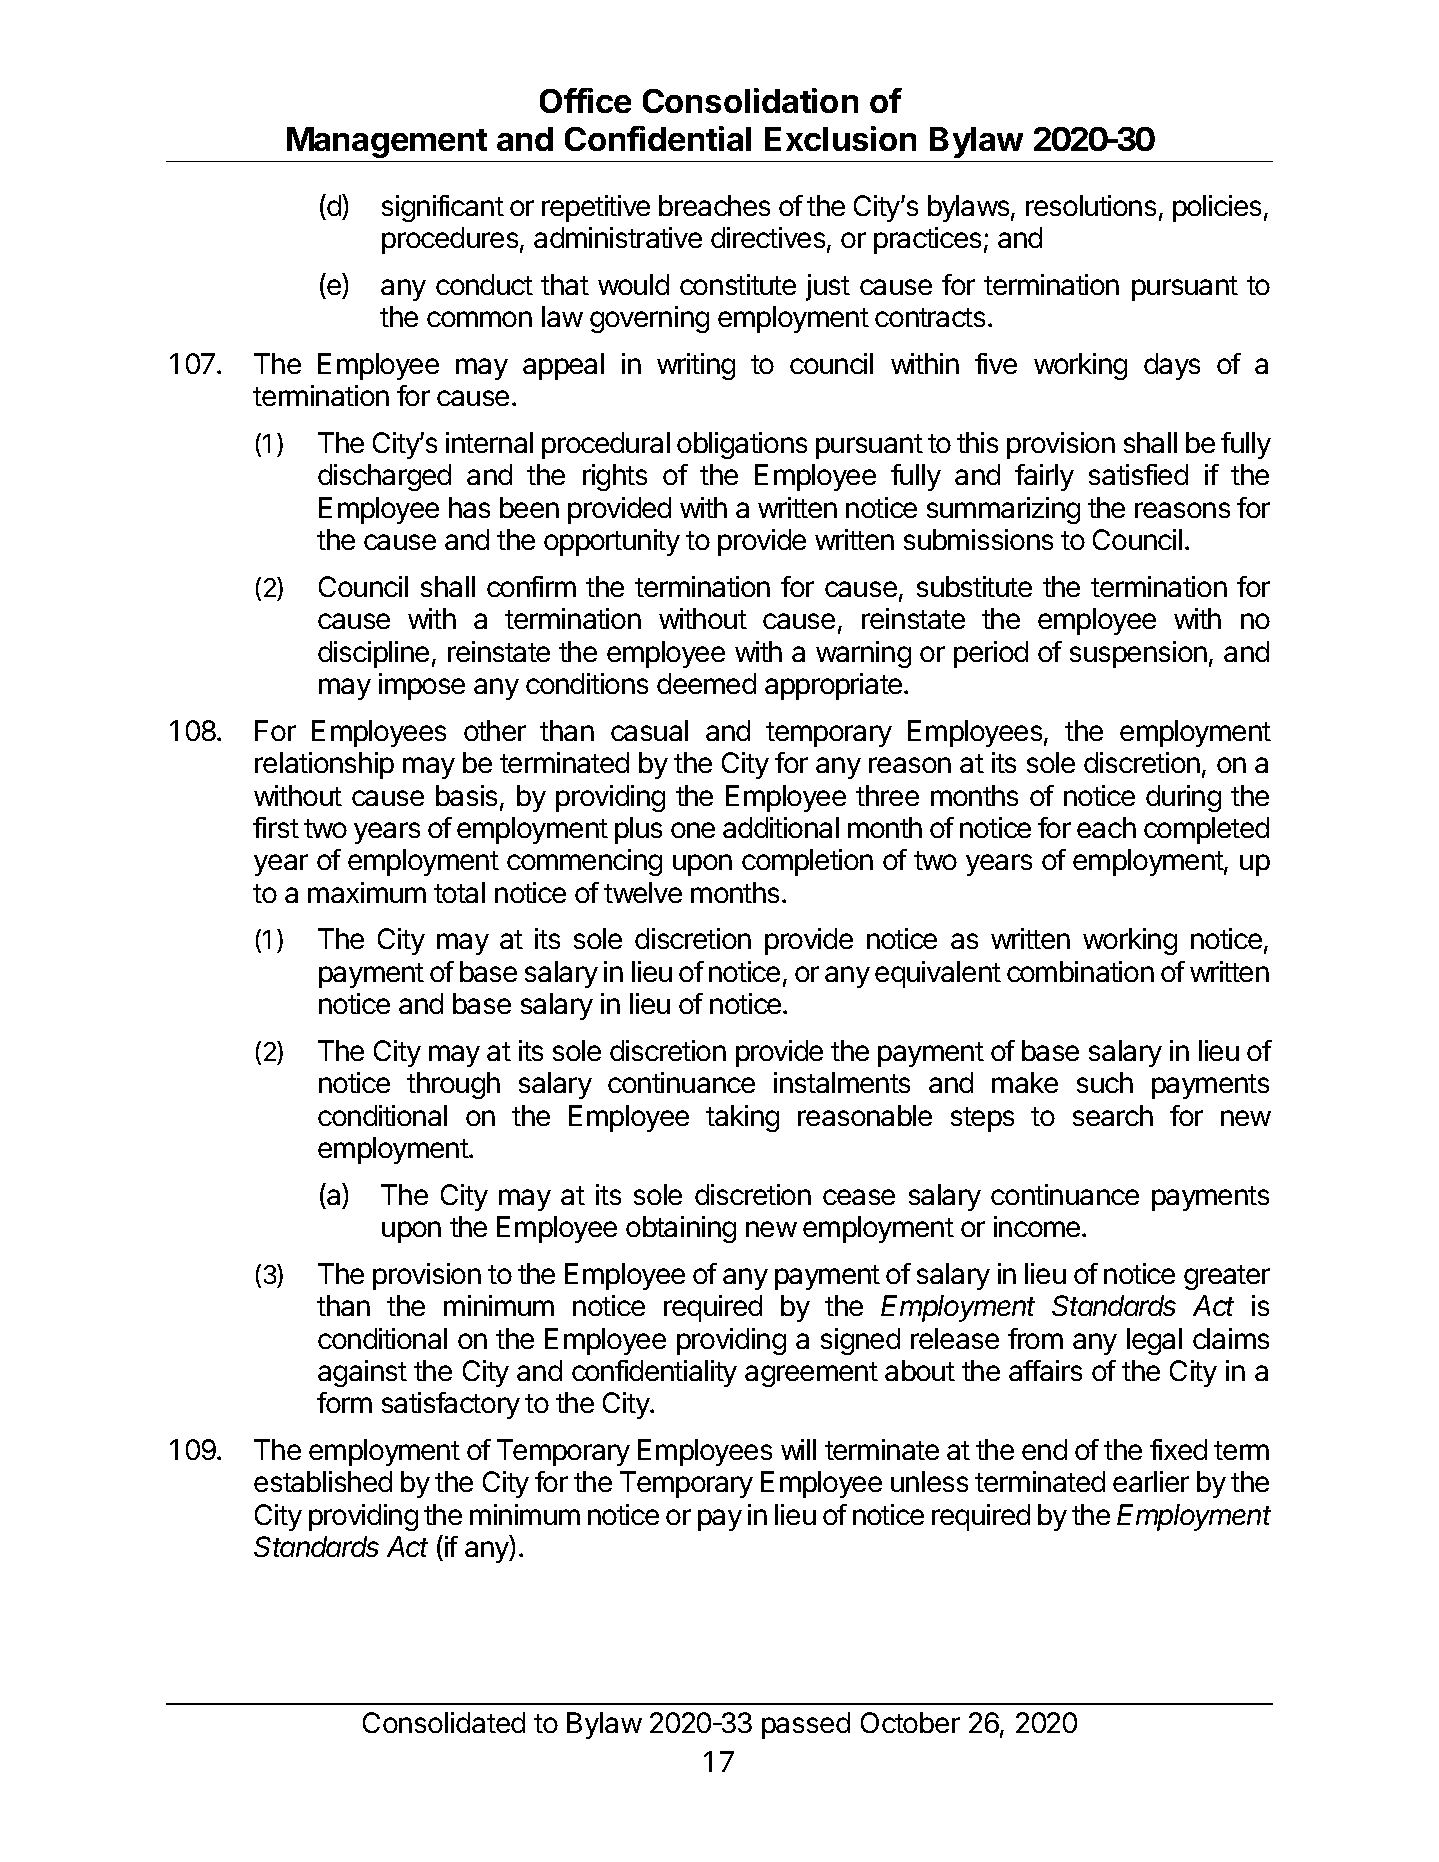 Image resolution: width=1439 pixels, height=1862 pixels. Describe the element at coordinates (806, 1725) in the page. I see `passed` at that location.
